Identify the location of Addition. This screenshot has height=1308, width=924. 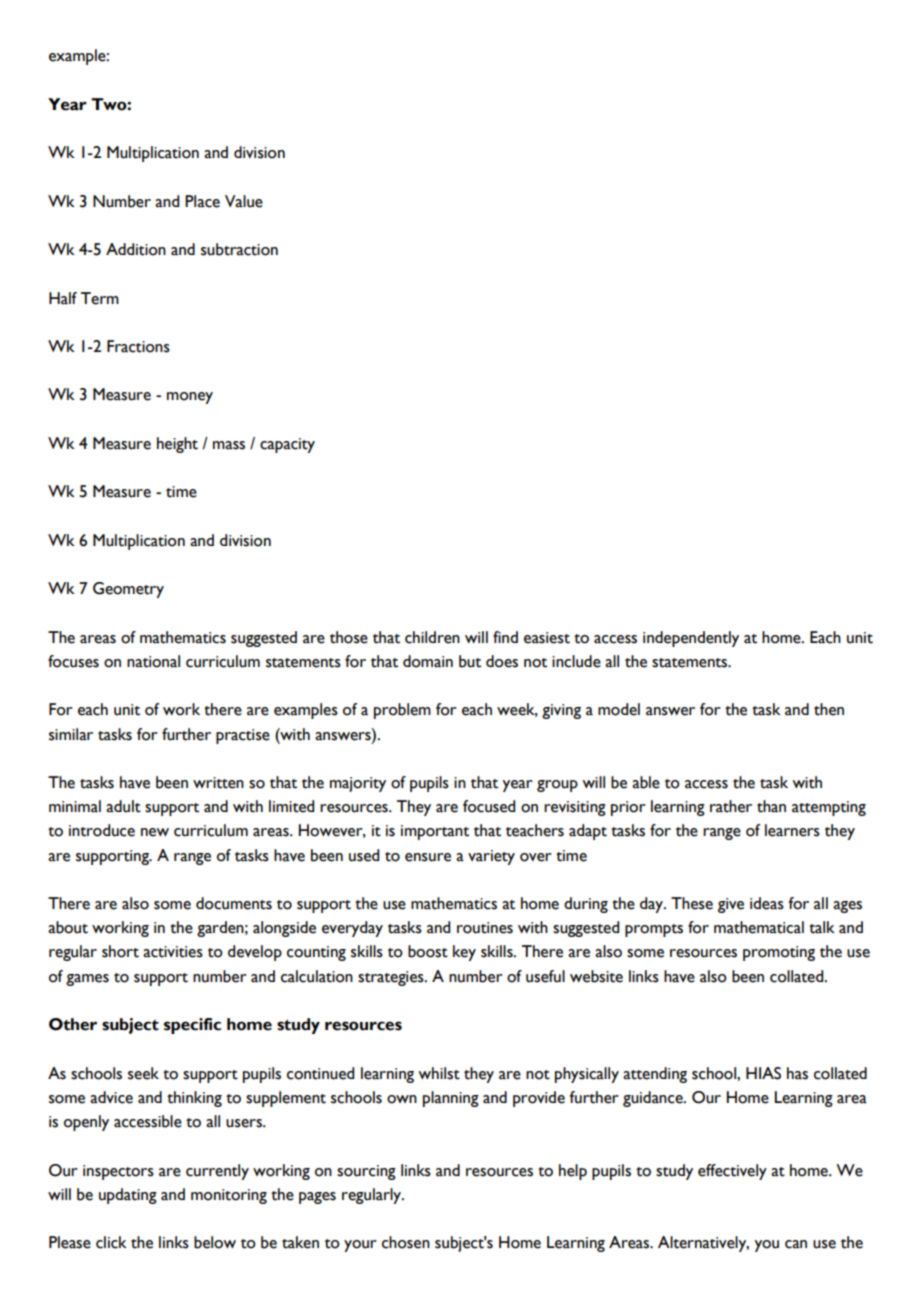
(136, 249).
